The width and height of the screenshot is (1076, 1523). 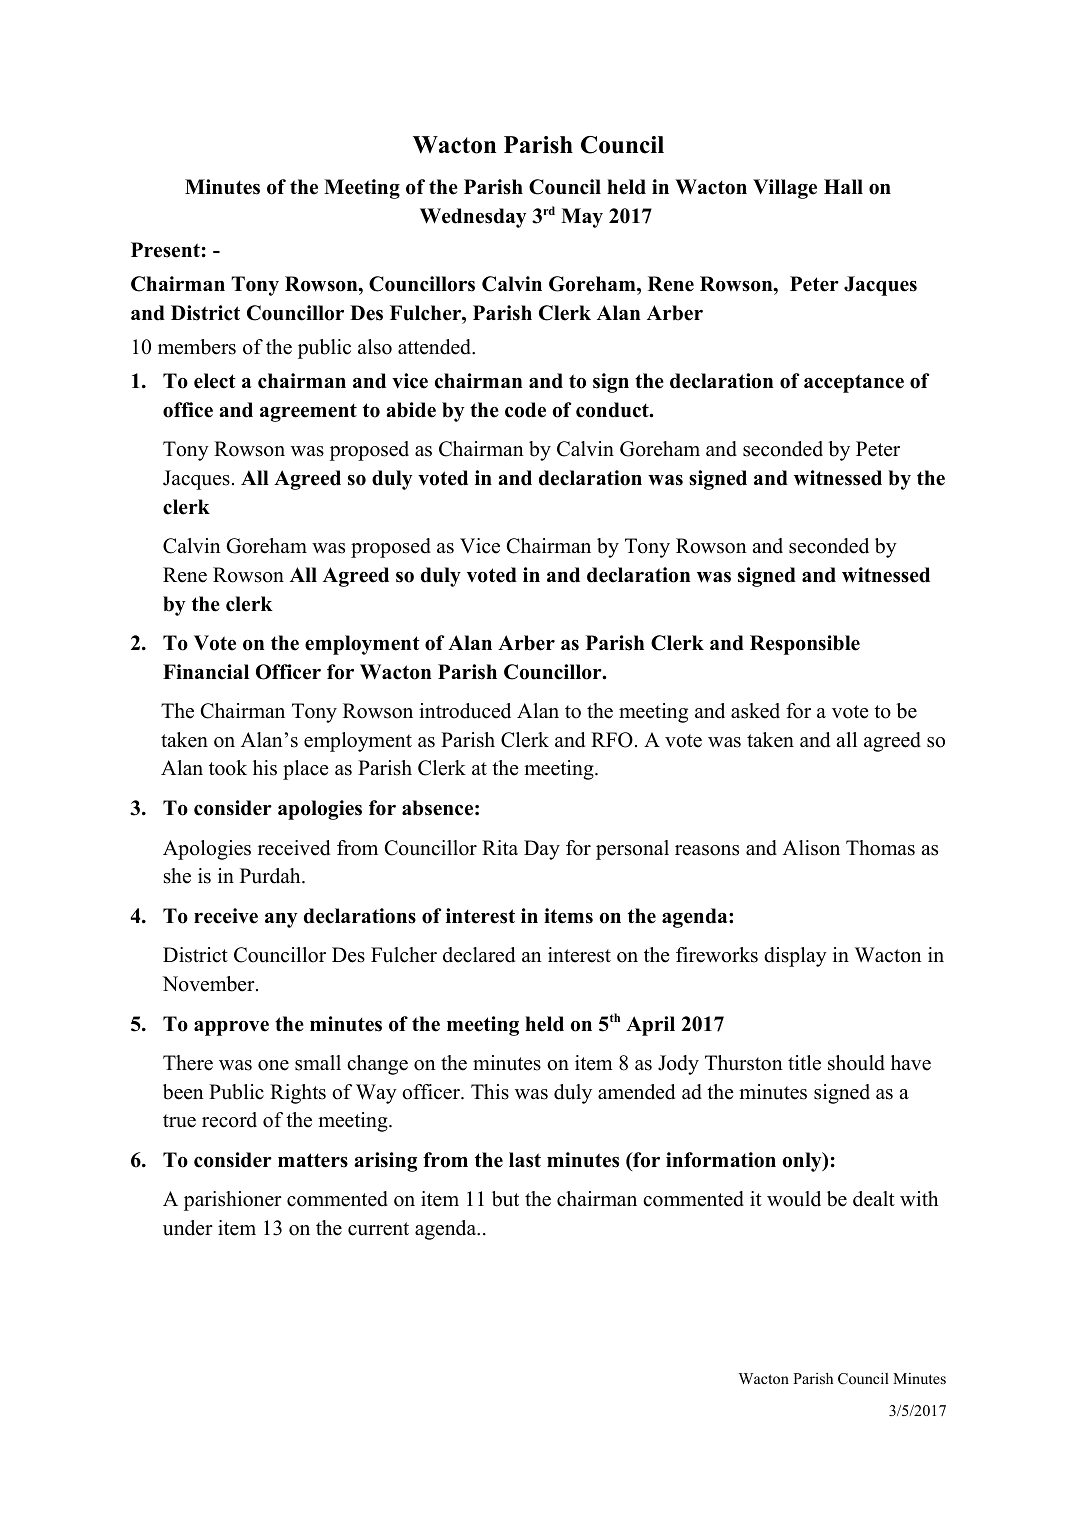 What do you see at coordinates (795, 957) in the screenshot?
I see `display` at bounding box center [795, 957].
